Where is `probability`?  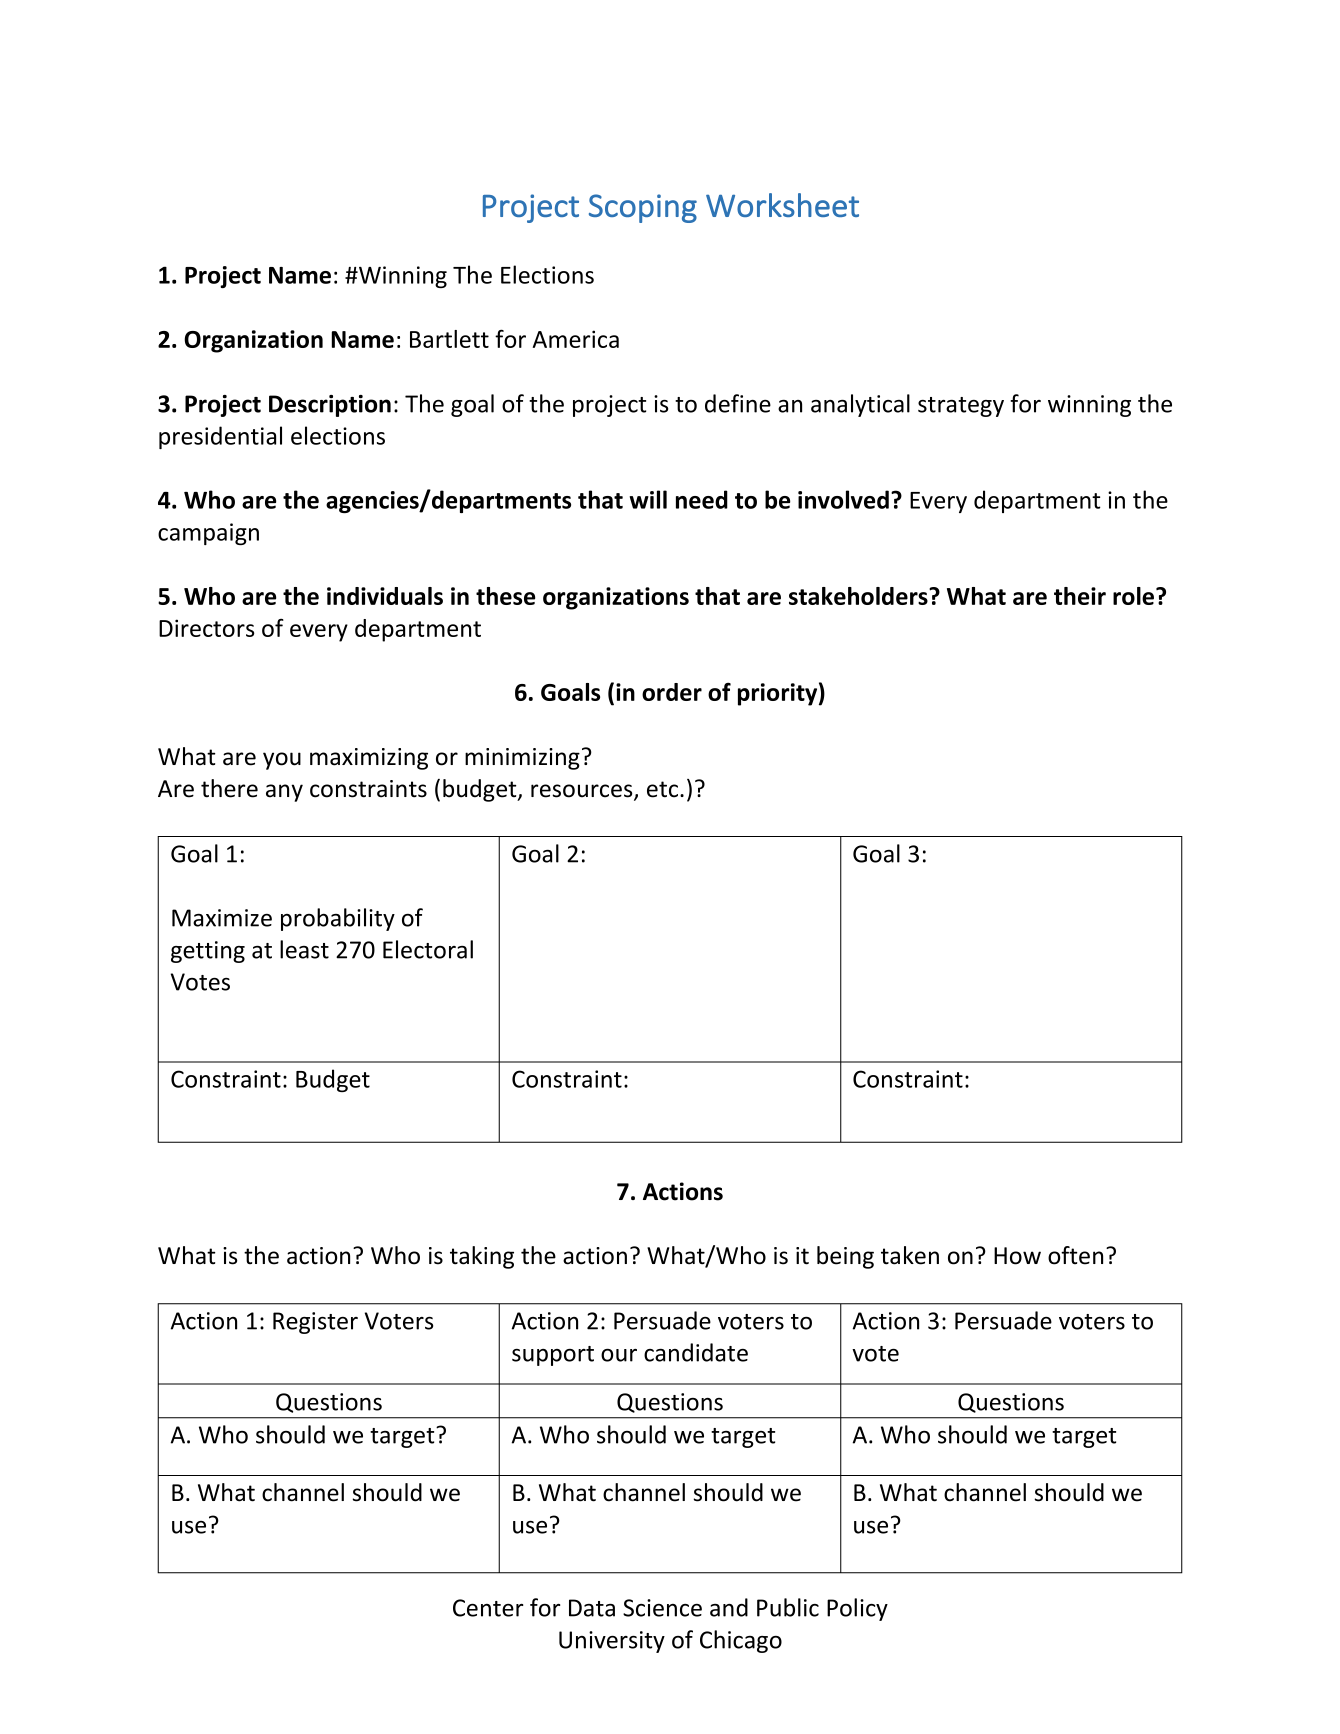
probability is located at coordinates (338, 919).
